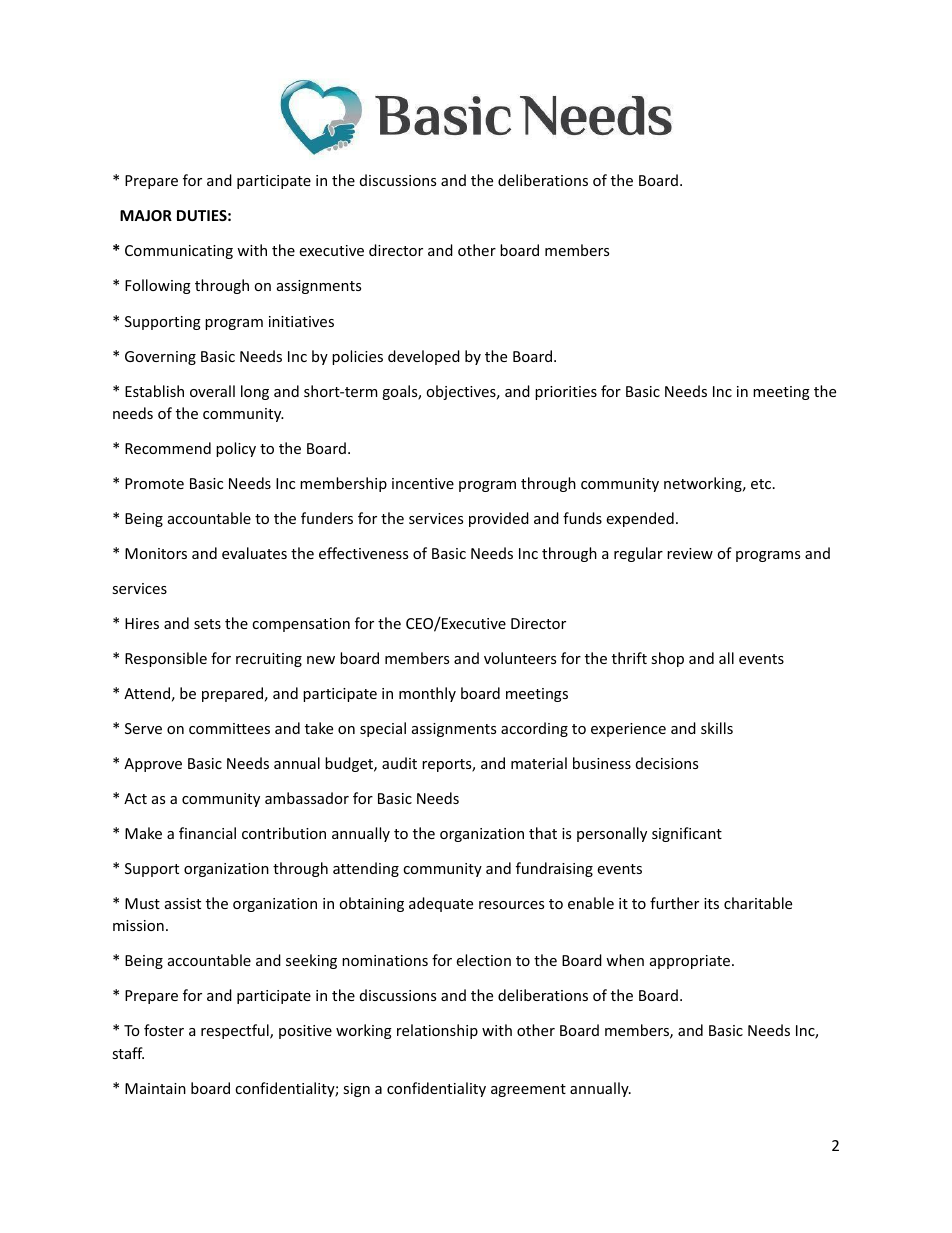  What do you see at coordinates (437, 1031) in the screenshot?
I see `relationship` at bounding box center [437, 1031].
